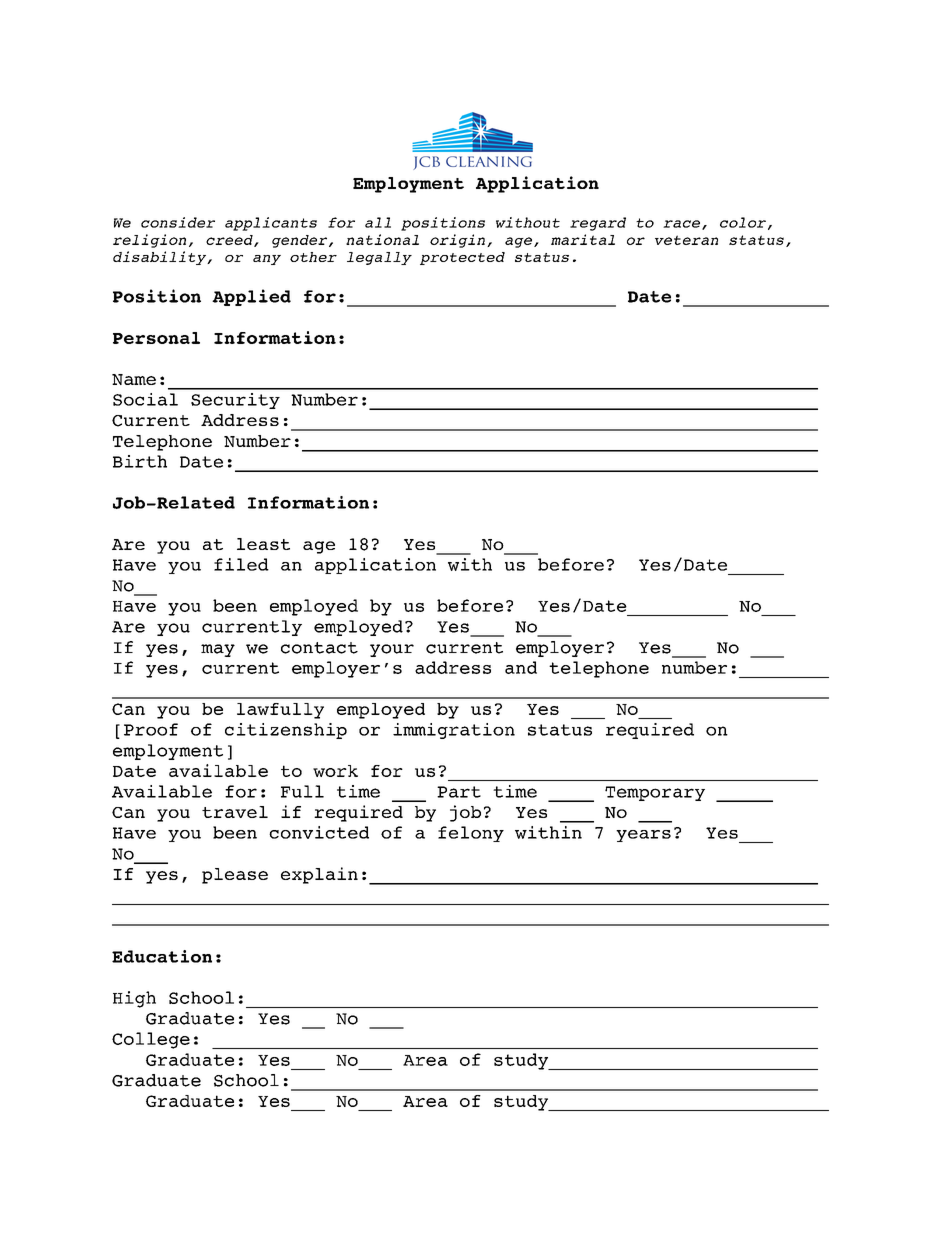 This page has width=952, height=1233. Describe the element at coordinates (151, 729) in the page. I see `Proof` at that location.
